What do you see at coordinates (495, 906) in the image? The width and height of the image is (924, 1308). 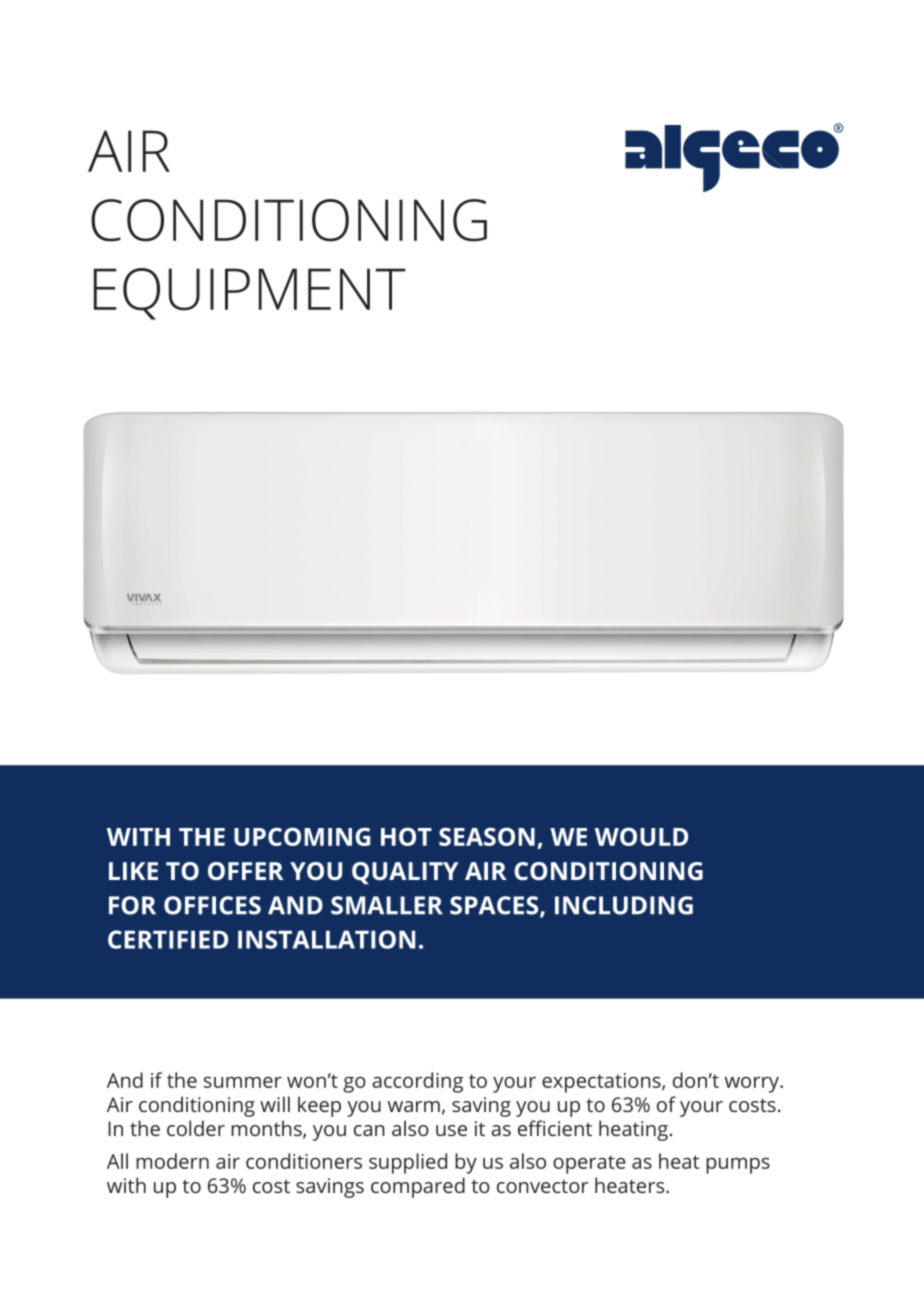 I see `SPACES` at bounding box center [495, 906].
